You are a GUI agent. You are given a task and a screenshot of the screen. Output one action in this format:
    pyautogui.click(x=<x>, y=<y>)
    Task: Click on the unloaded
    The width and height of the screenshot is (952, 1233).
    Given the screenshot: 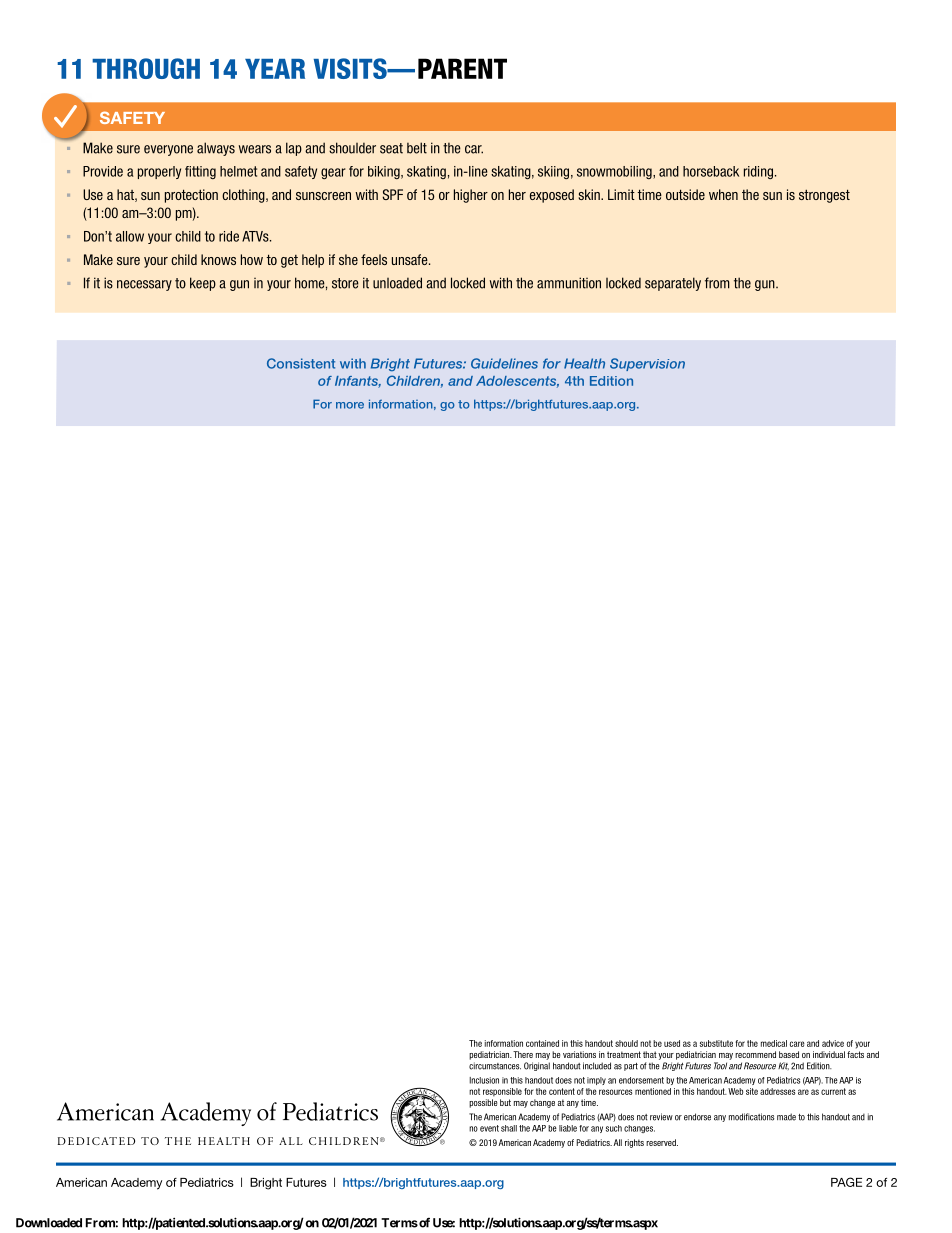 What is the action you would take?
    pyautogui.click(x=397, y=283)
